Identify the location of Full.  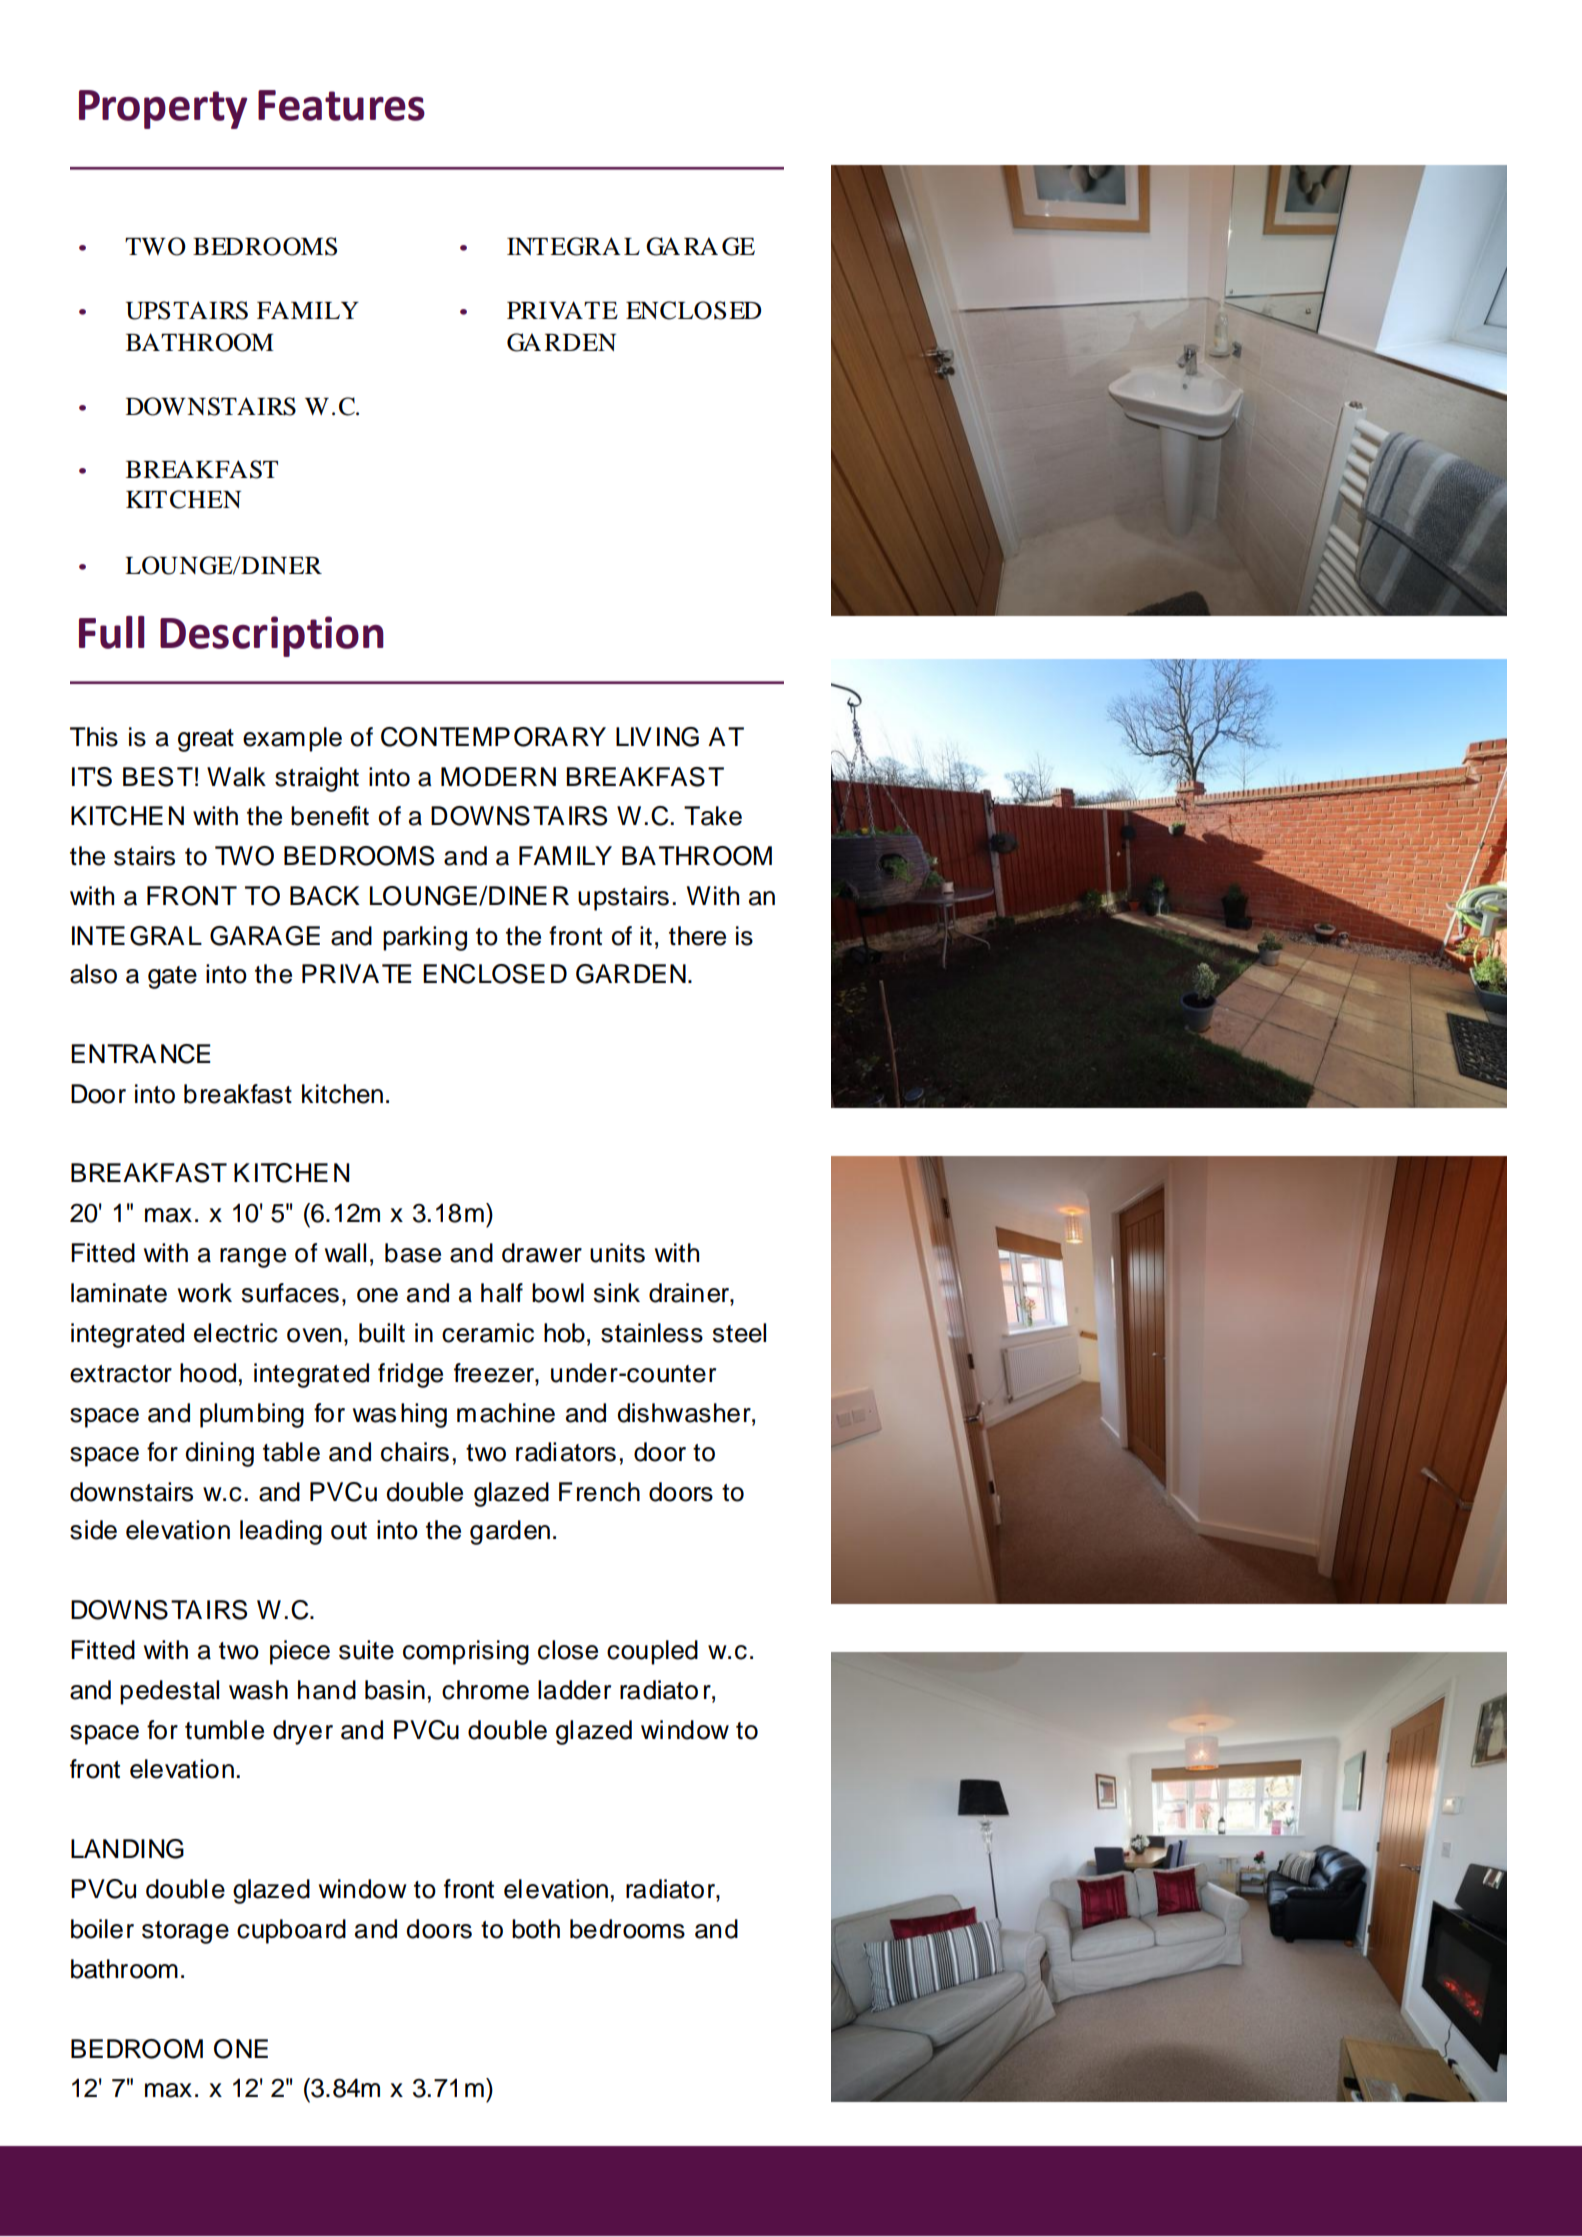
(112, 632).
